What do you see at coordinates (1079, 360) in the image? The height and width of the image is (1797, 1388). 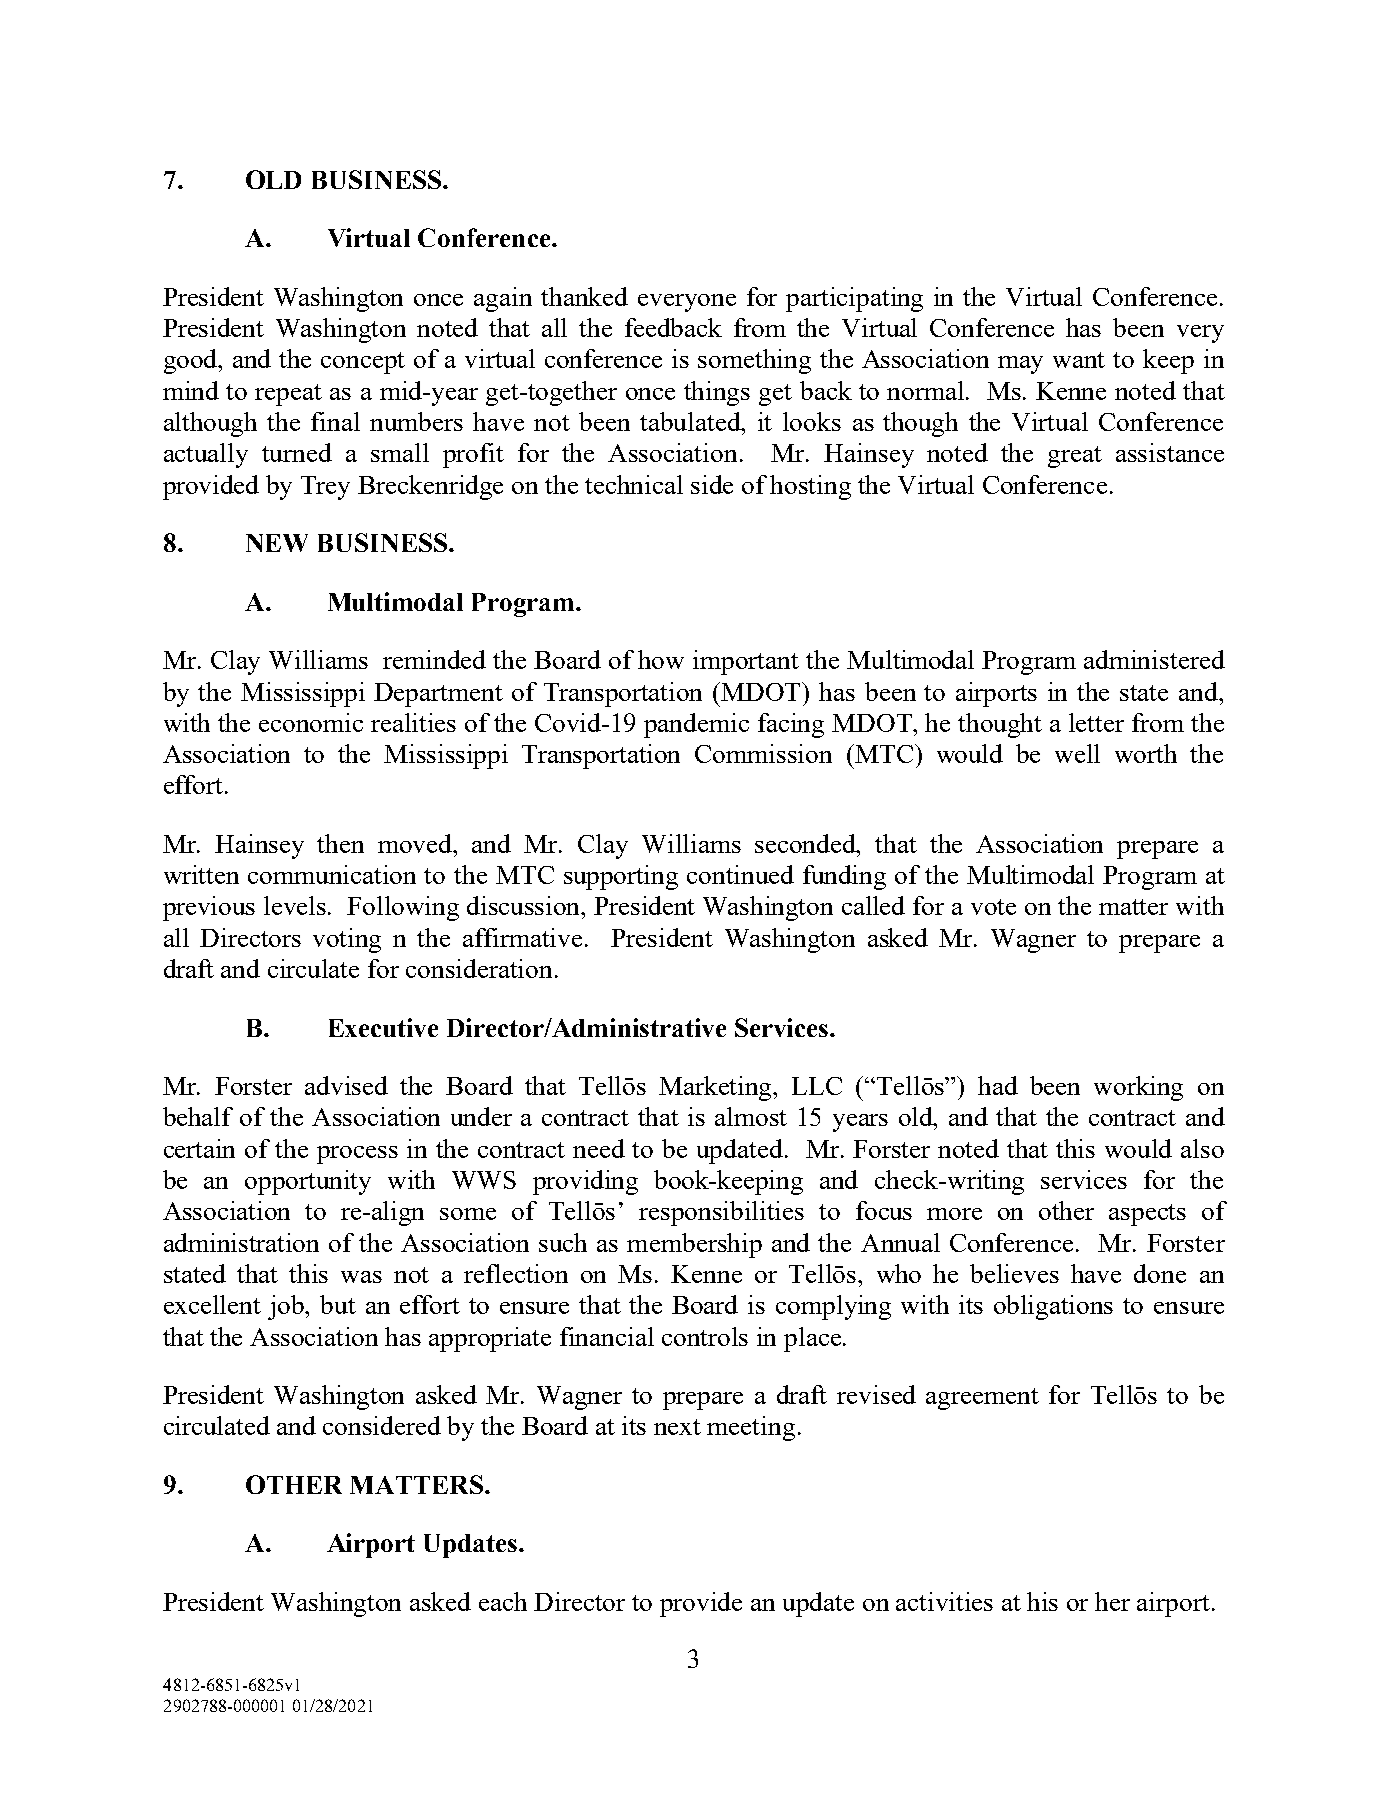 I see `want` at bounding box center [1079, 360].
